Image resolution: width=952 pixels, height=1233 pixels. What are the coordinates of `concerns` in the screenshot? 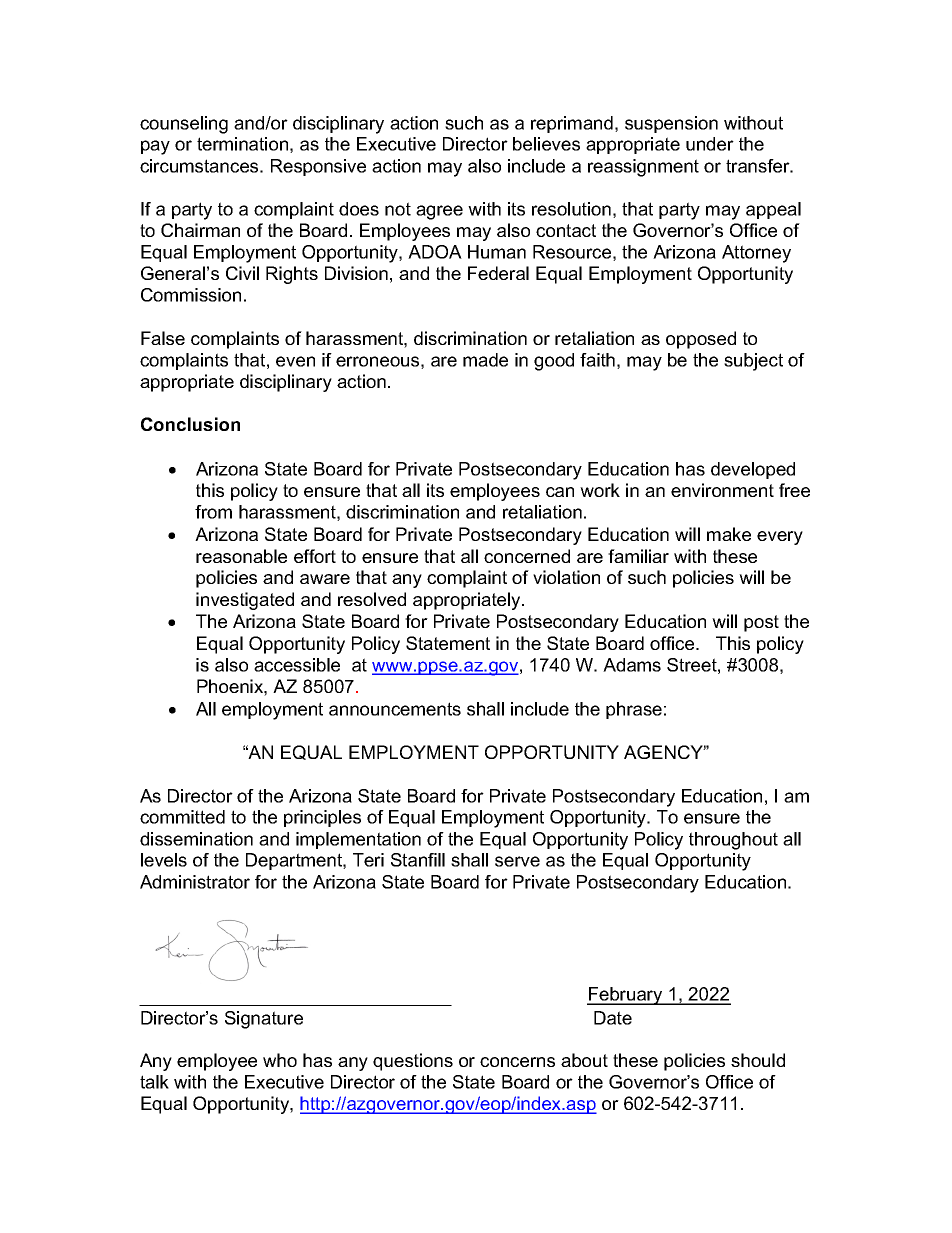 It's located at (517, 1062).
